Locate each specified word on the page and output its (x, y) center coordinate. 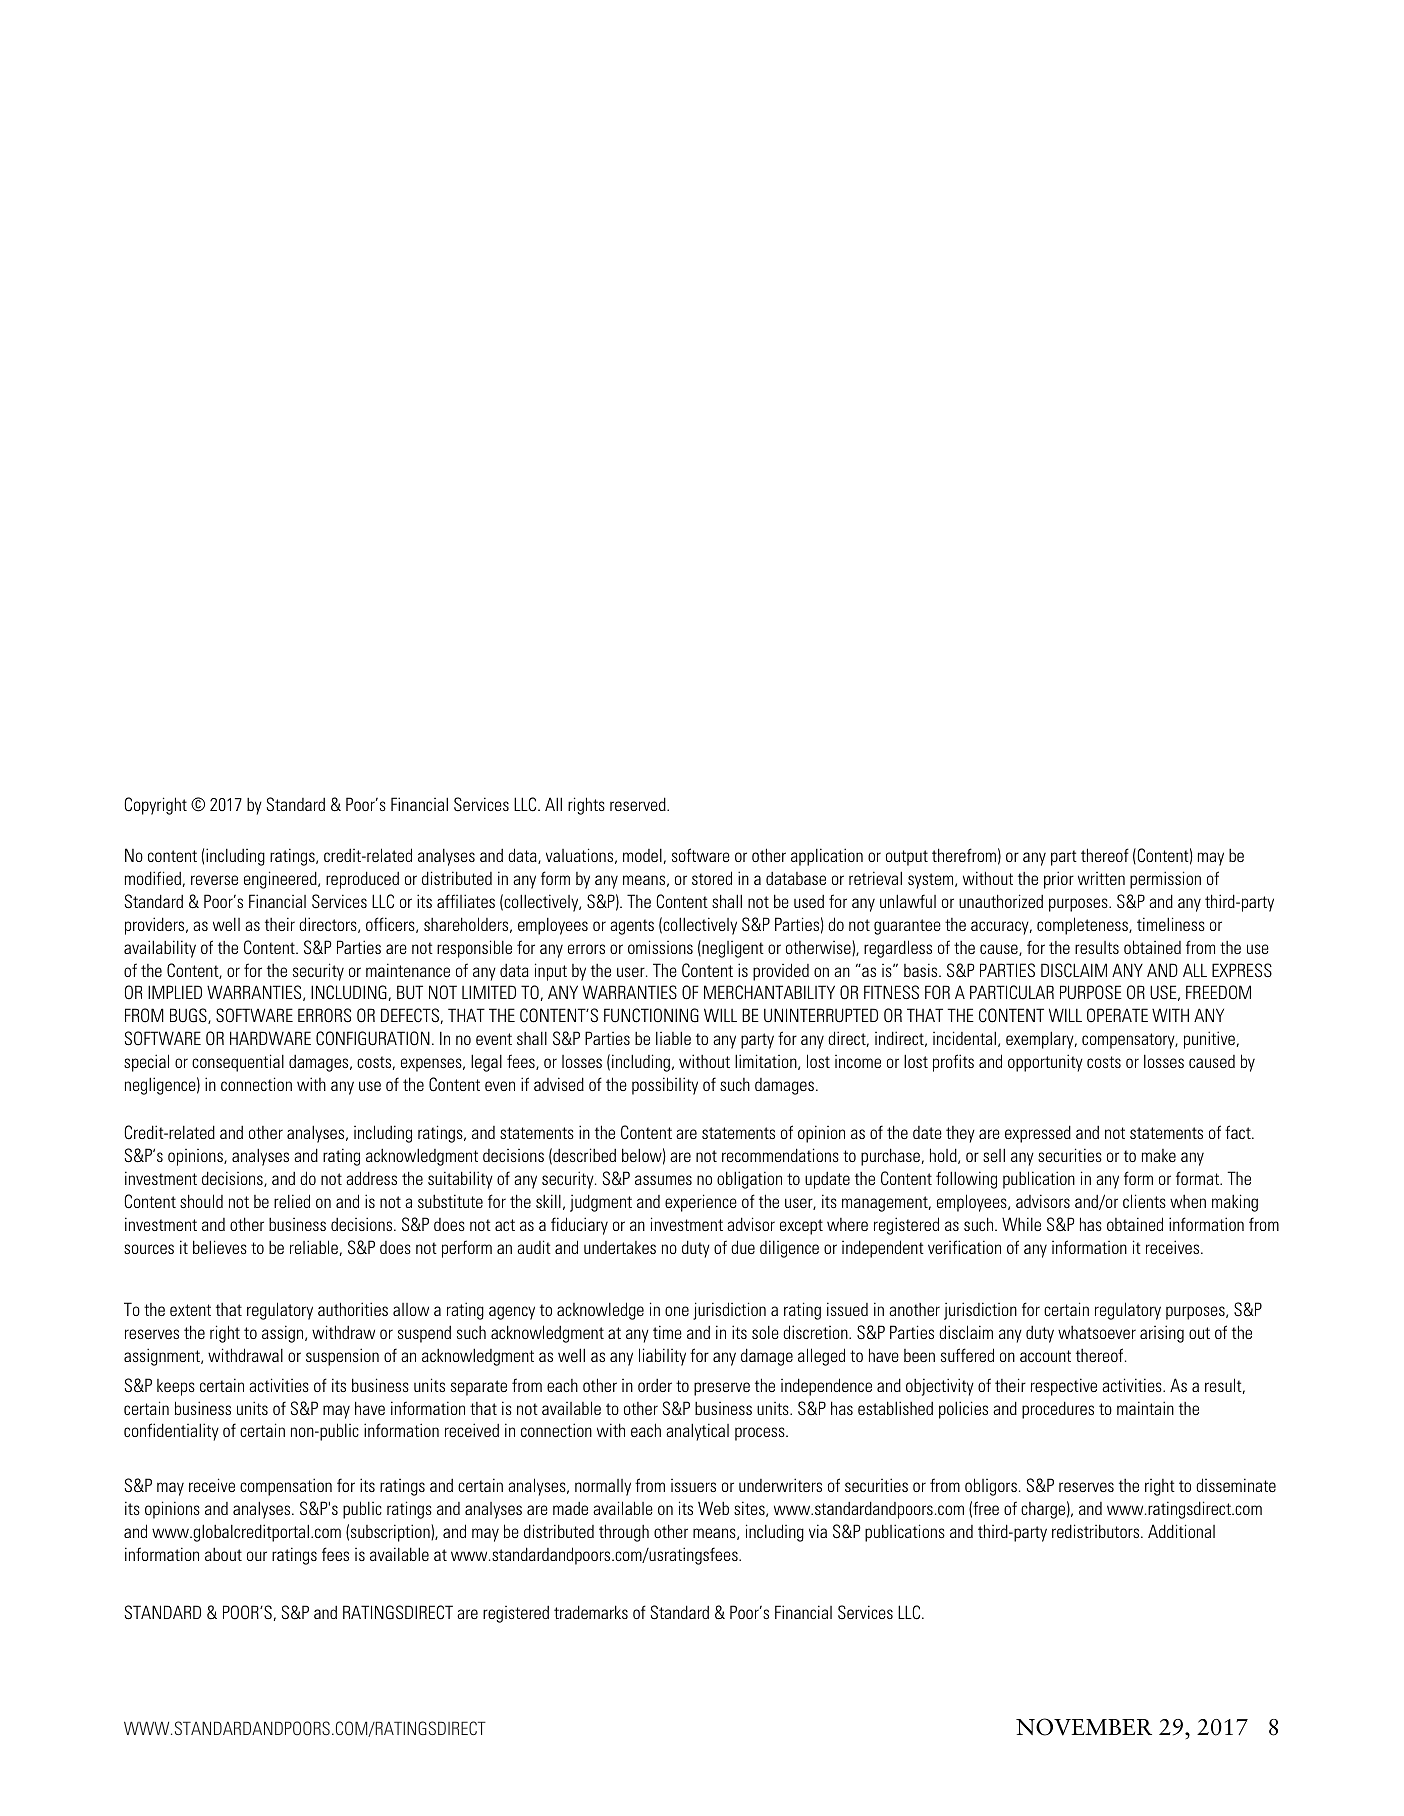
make (1159, 1155)
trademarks (591, 1612)
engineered (281, 880)
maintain (1145, 1408)
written (1101, 878)
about (223, 1554)
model (642, 855)
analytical (697, 1432)
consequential (238, 1063)
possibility (665, 1086)
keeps (176, 1387)
